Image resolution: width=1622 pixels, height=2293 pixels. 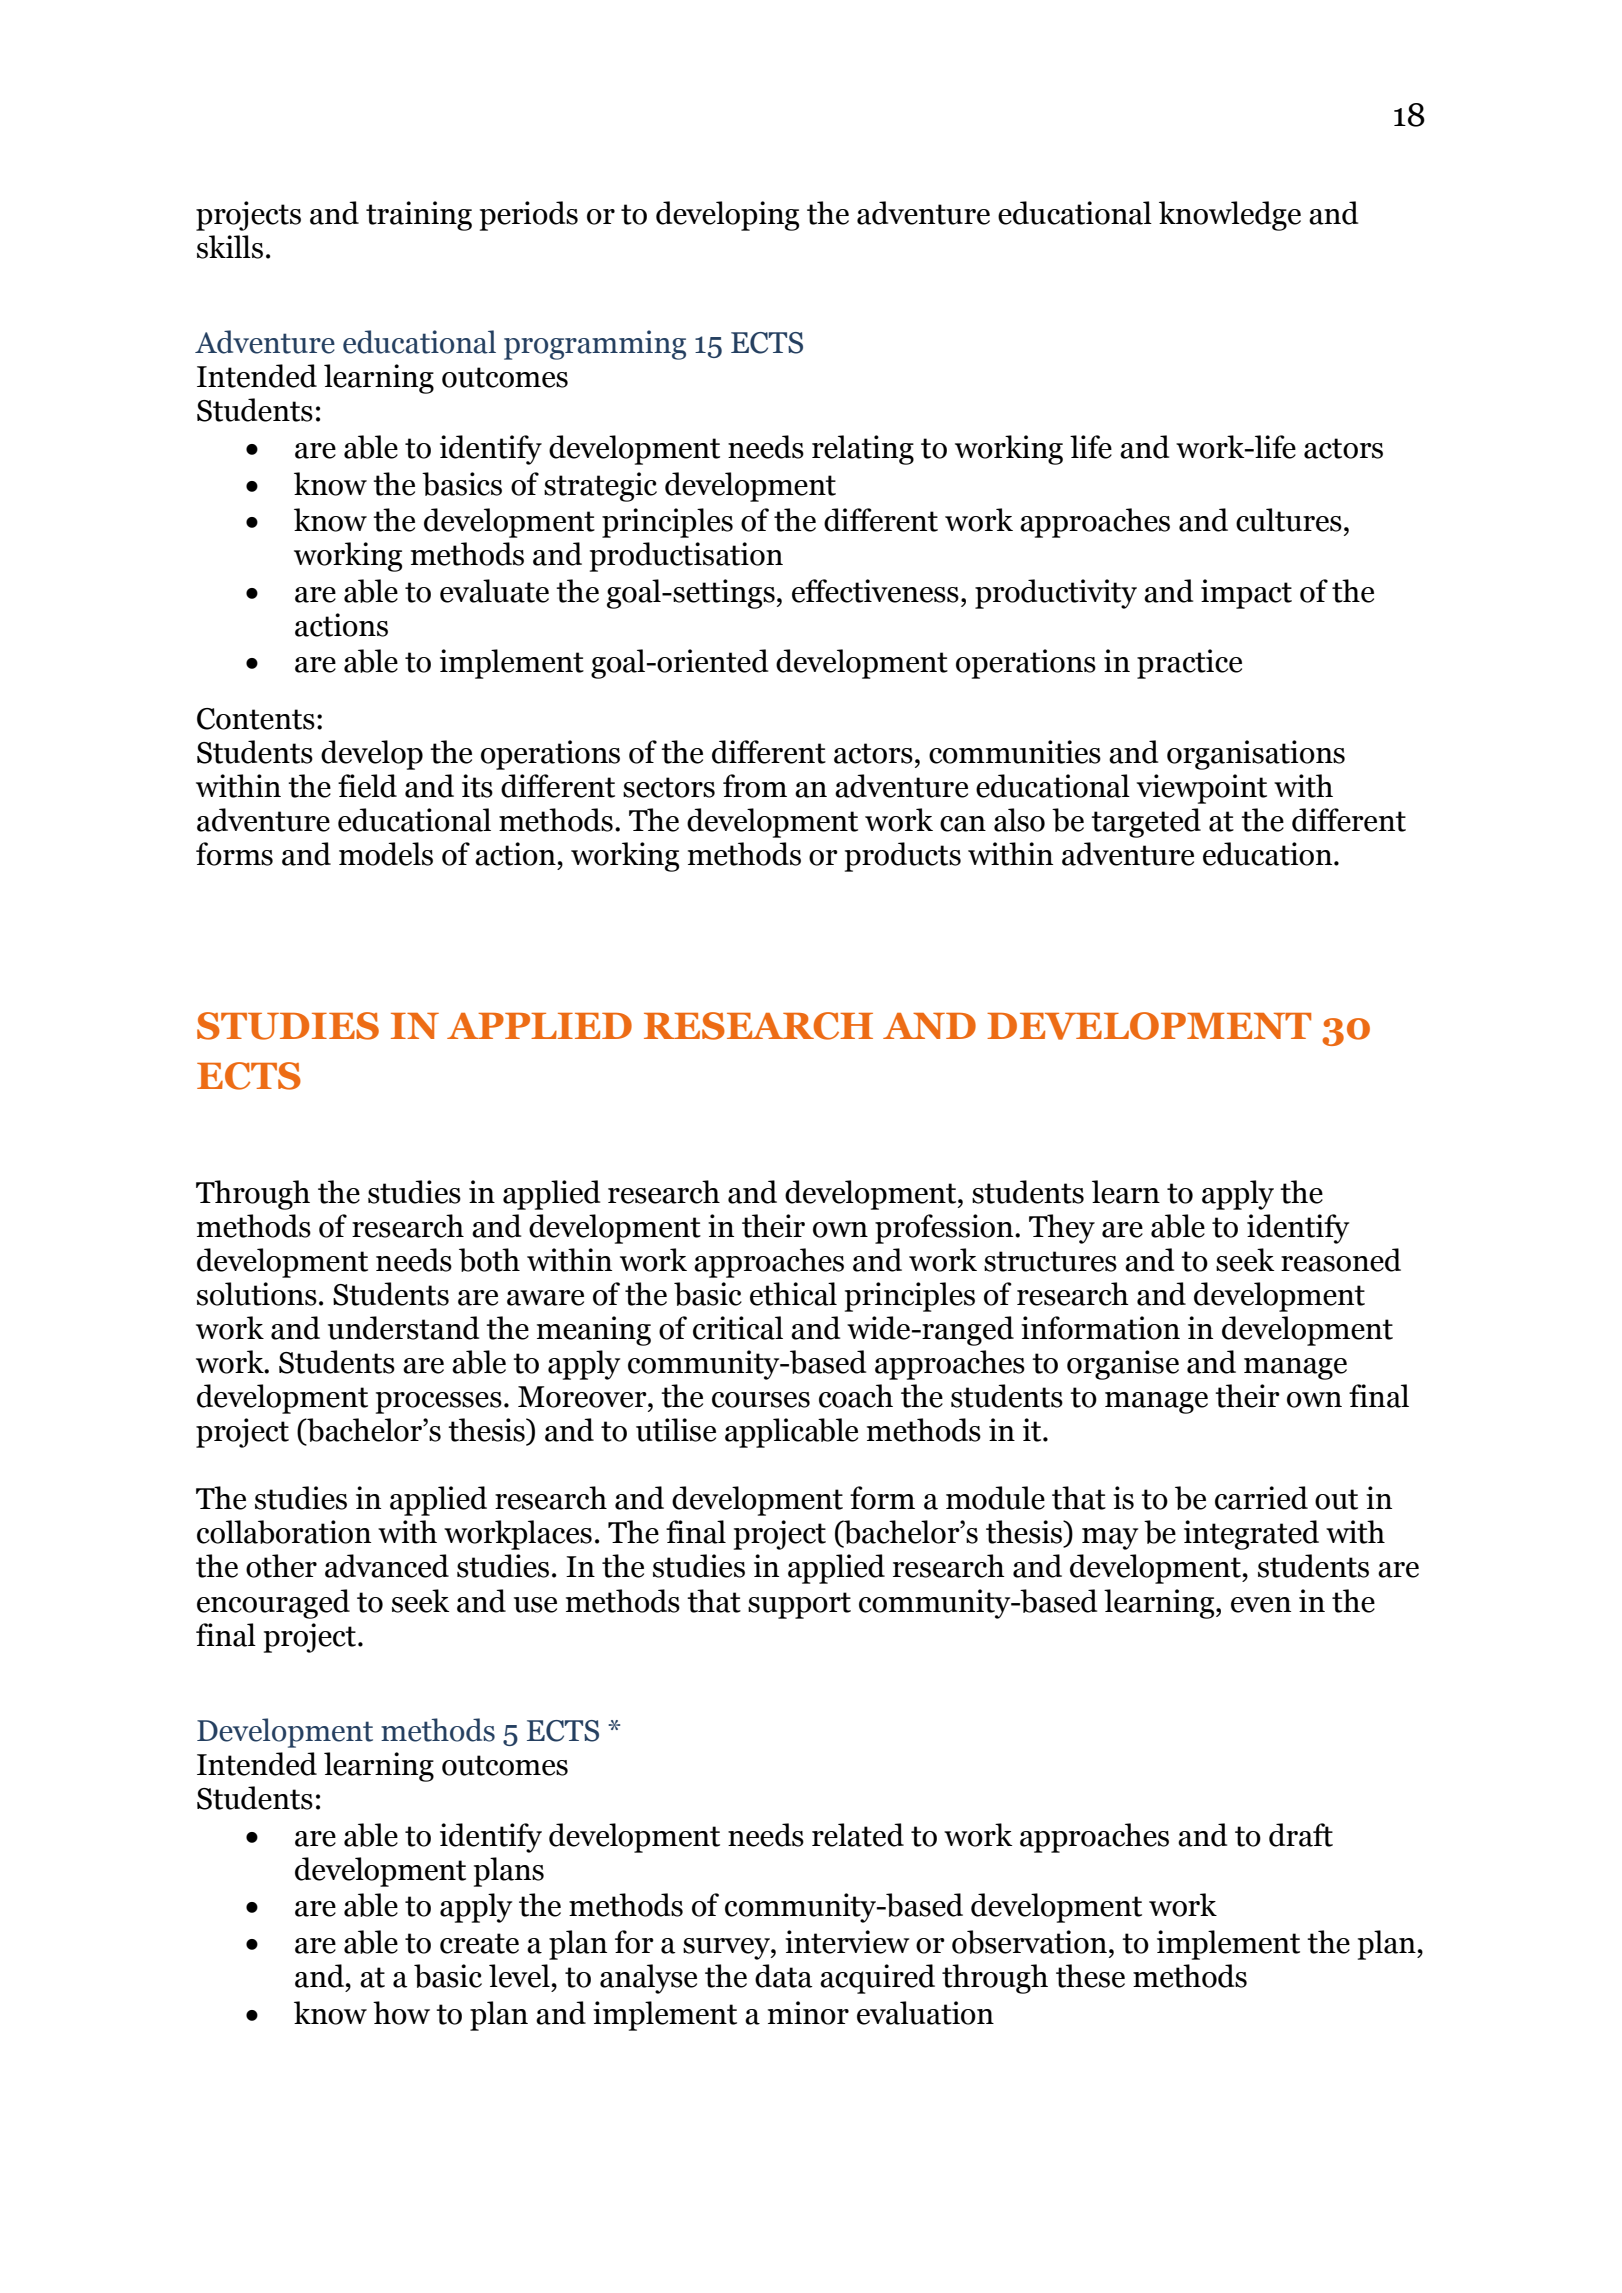 I want to click on both, so click(x=489, y=1260).
